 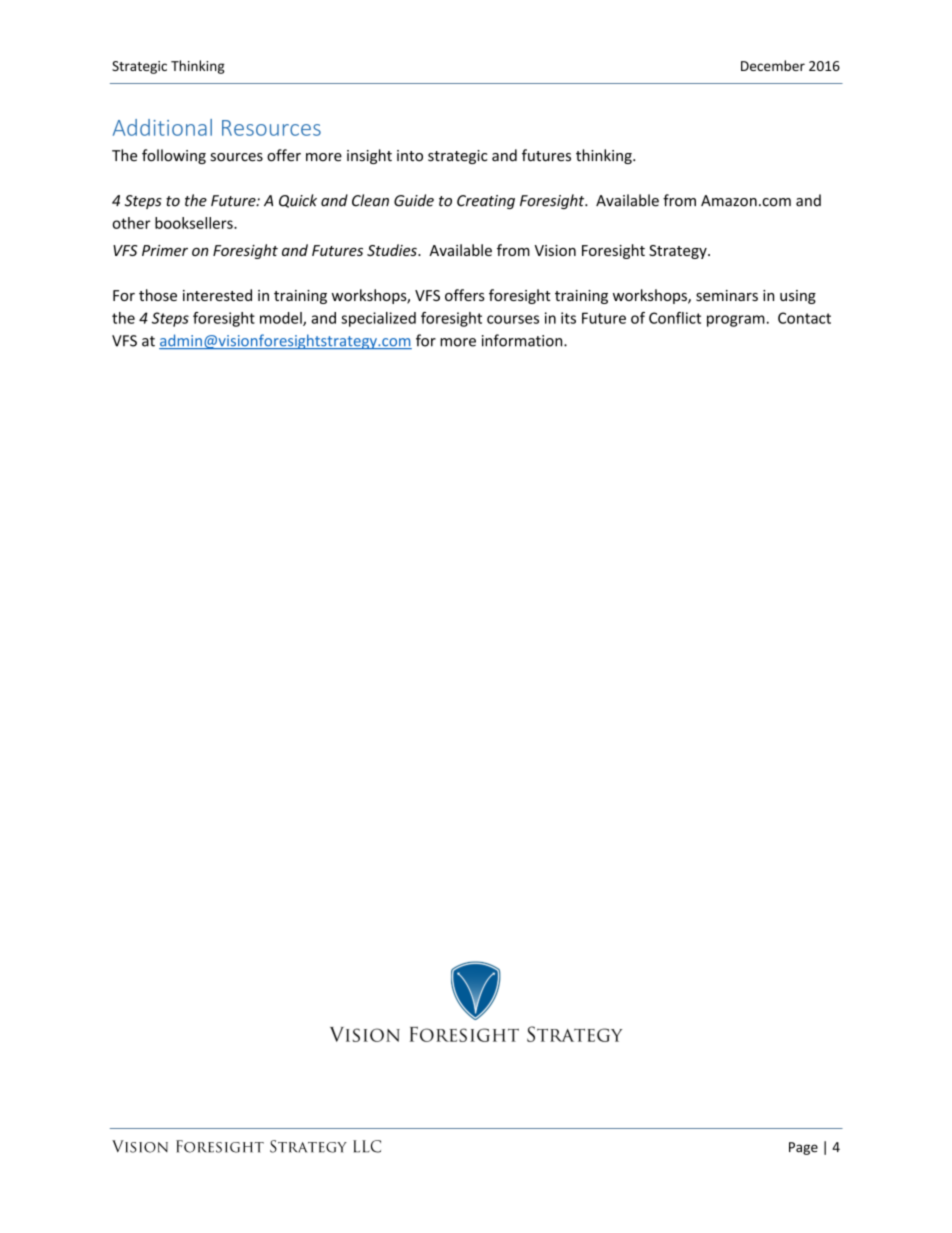 I want to click on seminars, so click(x=727, y=295).
